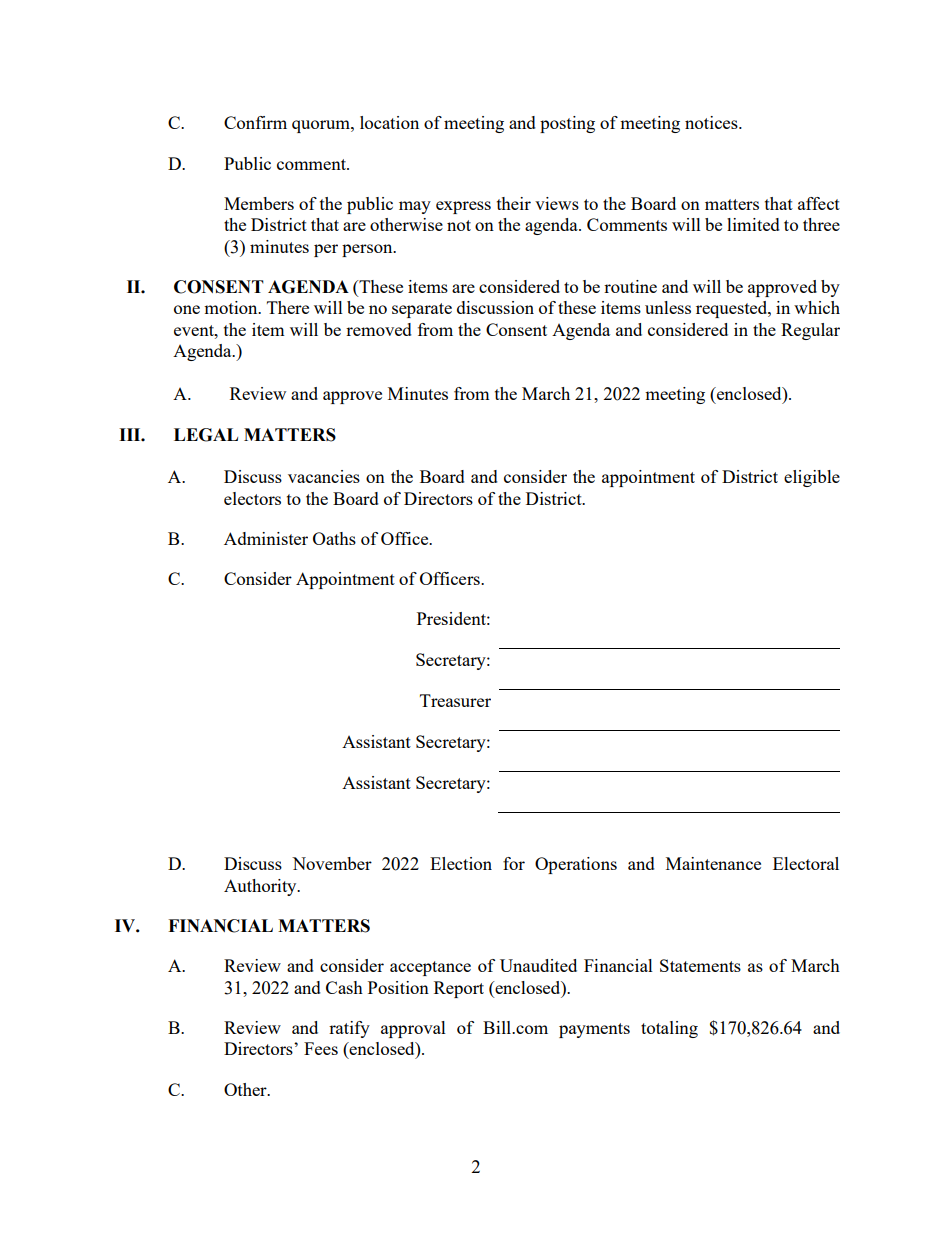  I want to click on eligible, so click(812, 478).
